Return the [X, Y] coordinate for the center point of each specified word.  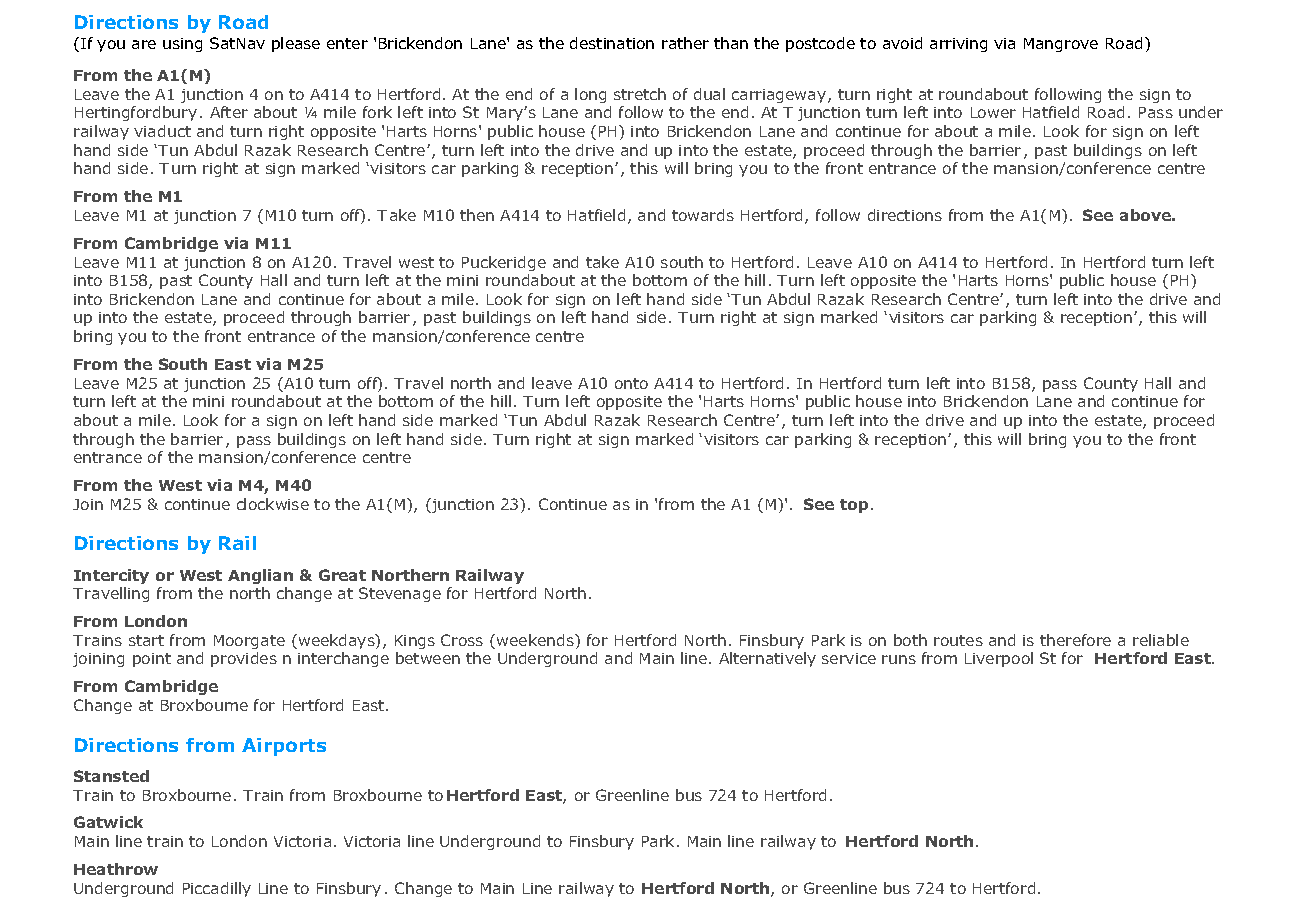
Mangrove [1061, 45]
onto [631, 383]
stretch [640, 94]
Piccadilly [217, 889]
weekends [536, 640]
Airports [284, 747]
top [854, 506]
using [182, 45]
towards [703, 215]
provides [244, 659]
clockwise [273, 504]
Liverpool [999, 659]
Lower [993, 112]
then [477, 215]
